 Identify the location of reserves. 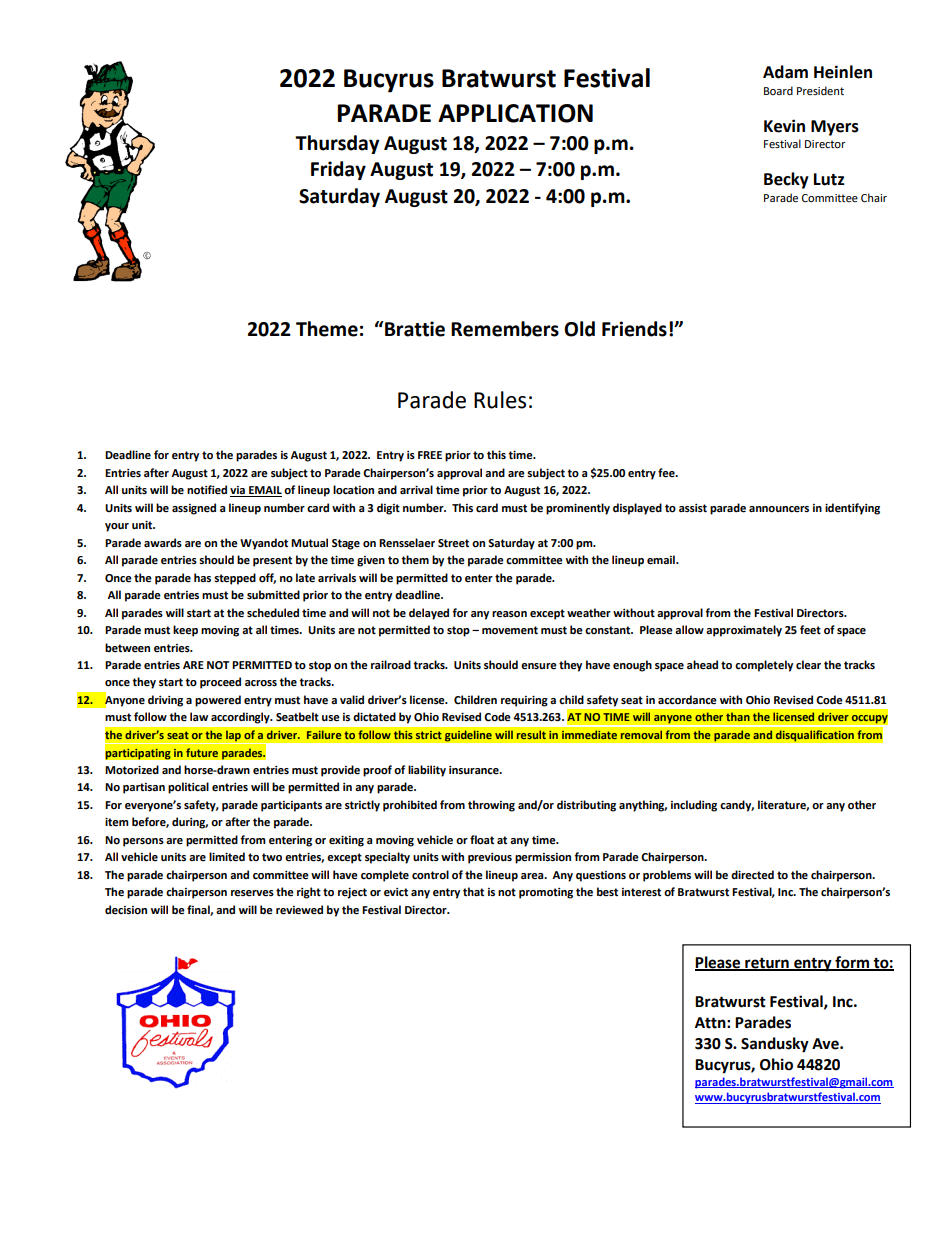
(252, 893).
